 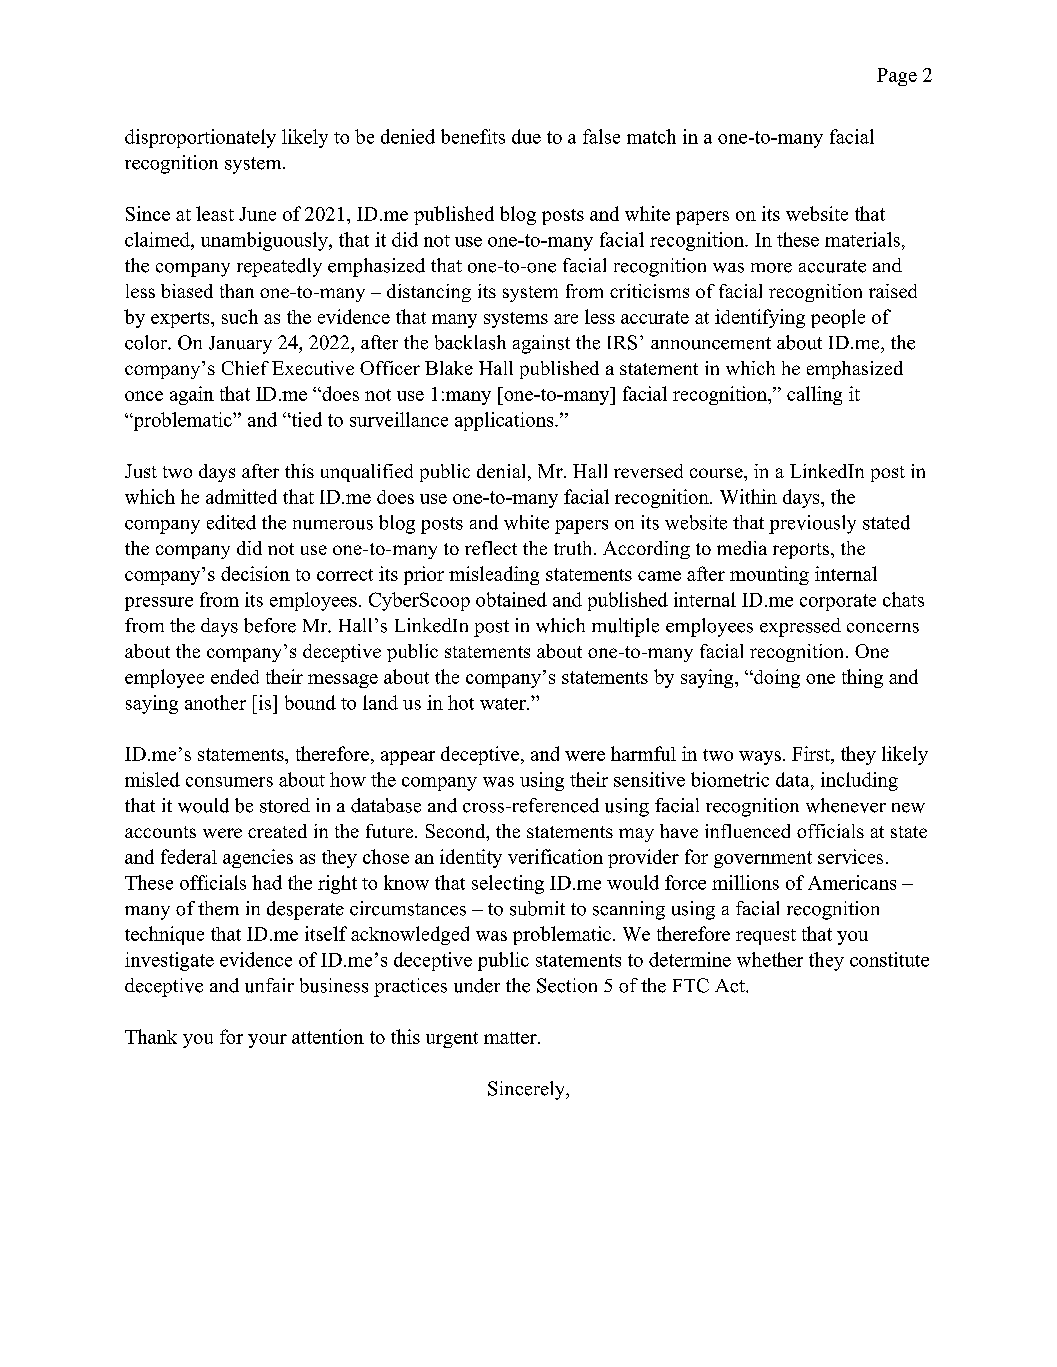 What do you see at coordinates (457, 832) in the screenshot?
I see `Second` at bounding box center [457, 832].
